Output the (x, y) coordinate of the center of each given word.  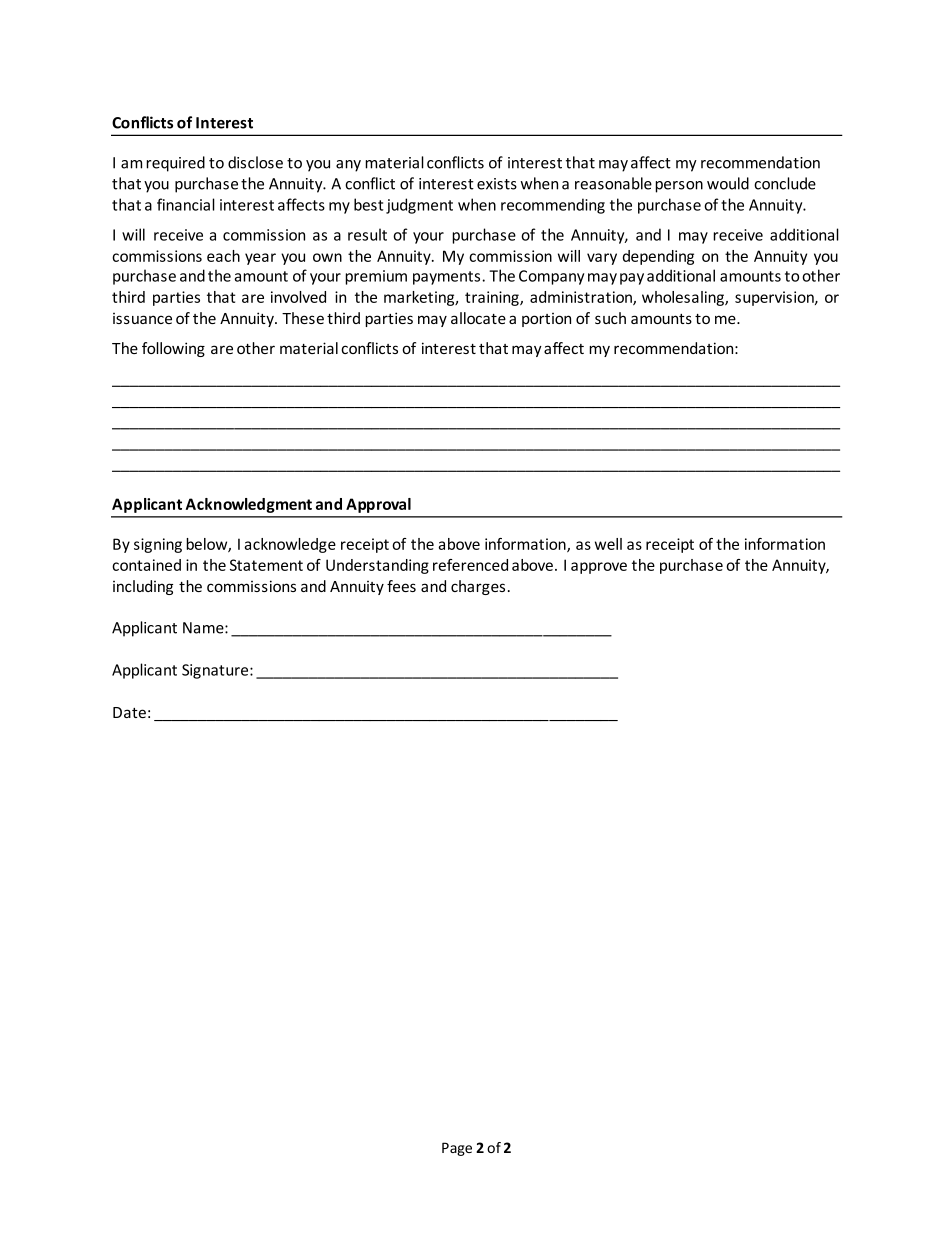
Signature (216, 671)
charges (478, 587)
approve (599, 568)
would (728, 183)
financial (186, 204)
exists (497, 184)
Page (457, 1149)
